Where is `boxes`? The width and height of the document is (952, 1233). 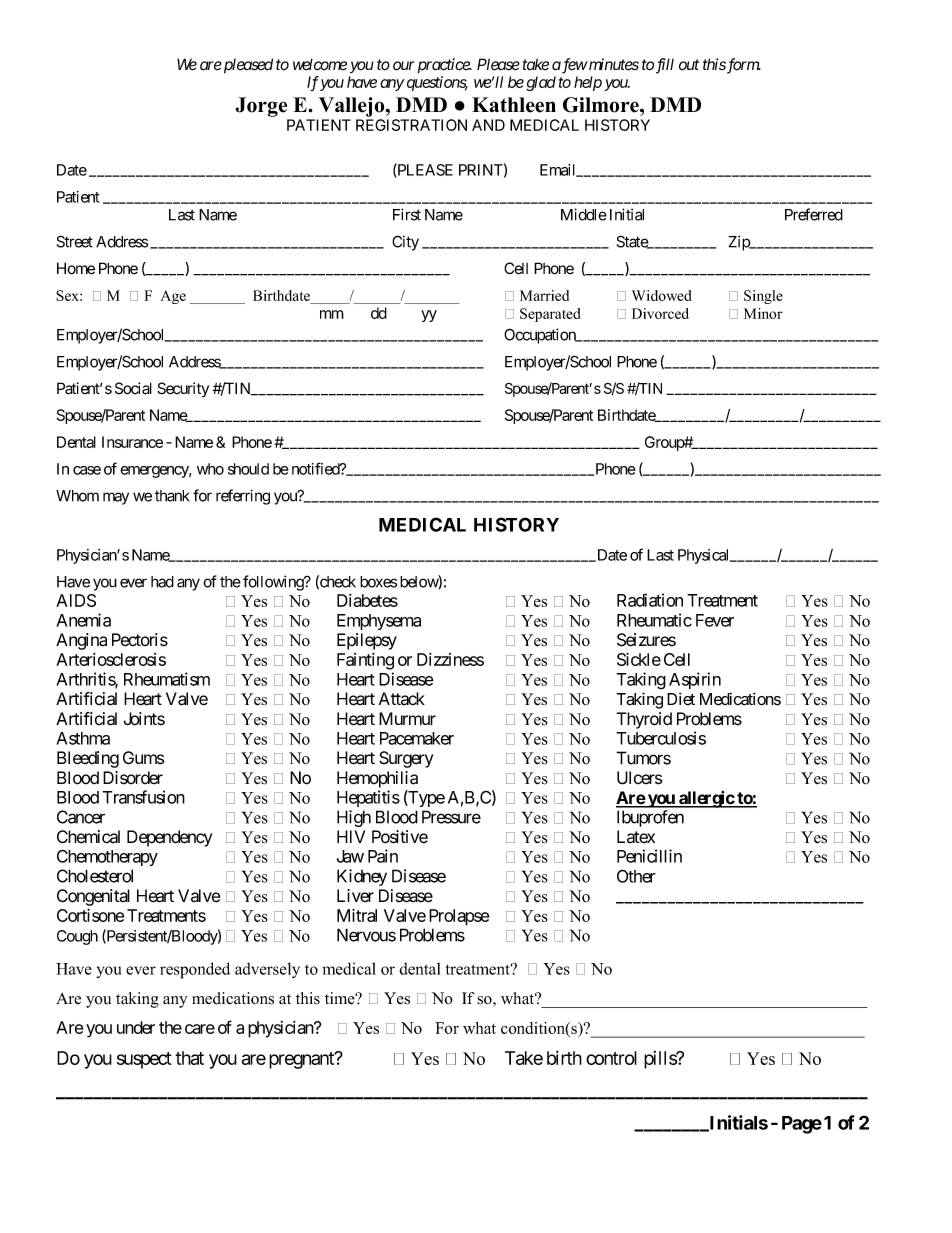 boxes is located at coordinates (378, 582).
